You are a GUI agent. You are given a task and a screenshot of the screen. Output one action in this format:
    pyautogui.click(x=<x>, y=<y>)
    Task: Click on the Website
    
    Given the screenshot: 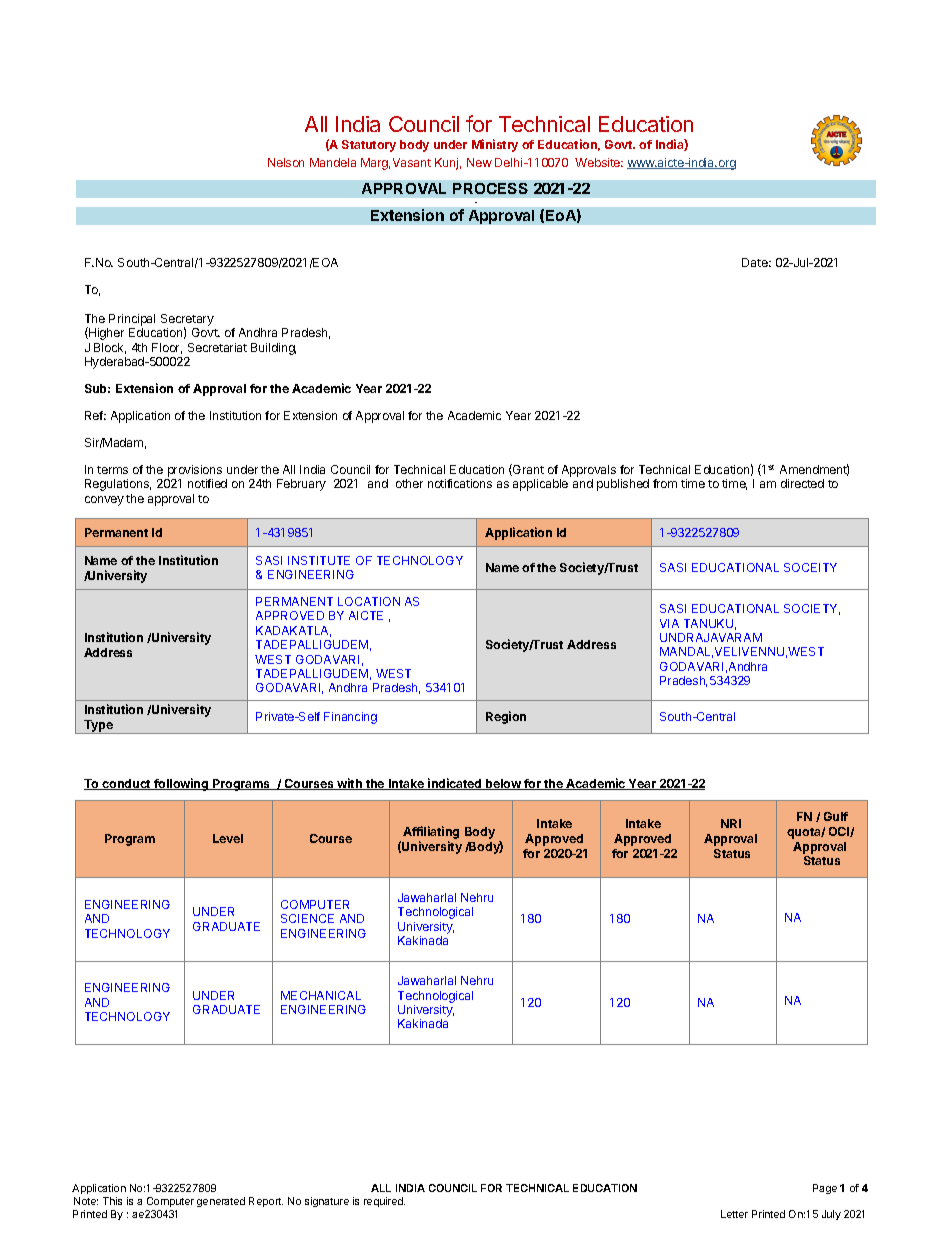 What is the action you would take?
    pyautogui.click(x=599, y=162)
